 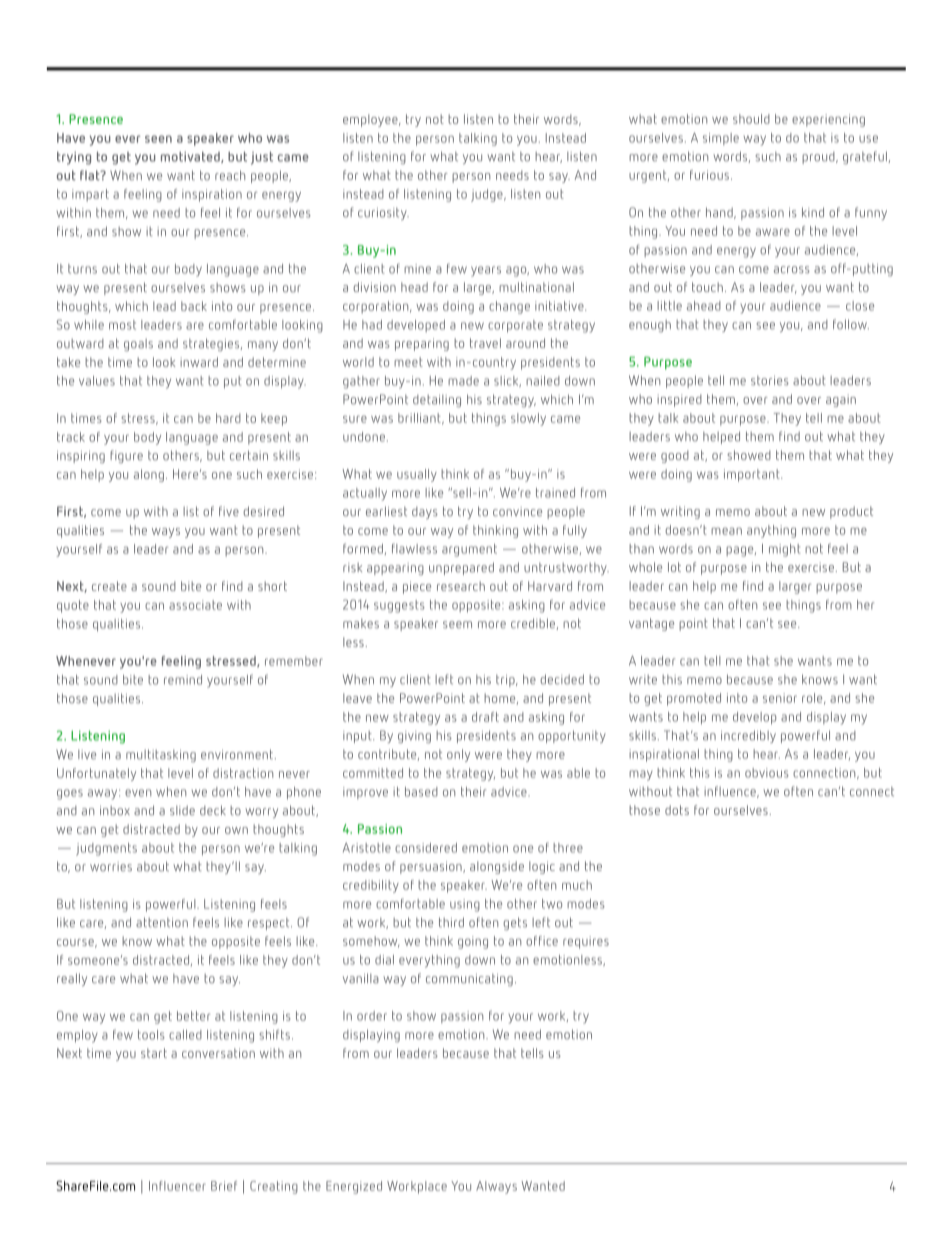 What do you see at coordinates (224, 1186) in the screenshot?
I see `Brief` at bounding box center [224, 1186].
